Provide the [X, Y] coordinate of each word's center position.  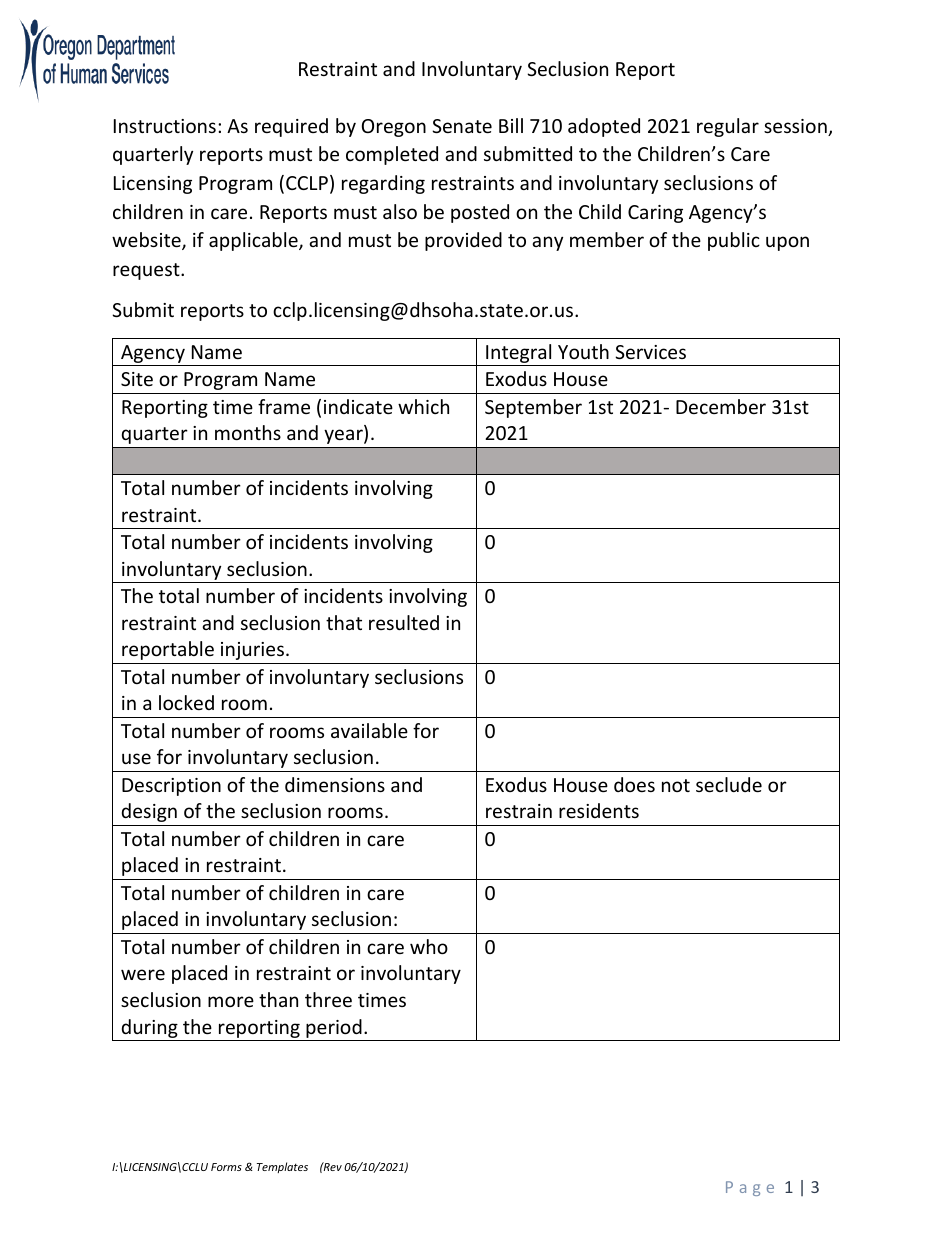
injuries [252, 651]
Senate [462, 126]
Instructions [165, 126]
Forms [226, 1167]
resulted [404, 622]
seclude [729, 784]
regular [728, 127]
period [334, 1030]
